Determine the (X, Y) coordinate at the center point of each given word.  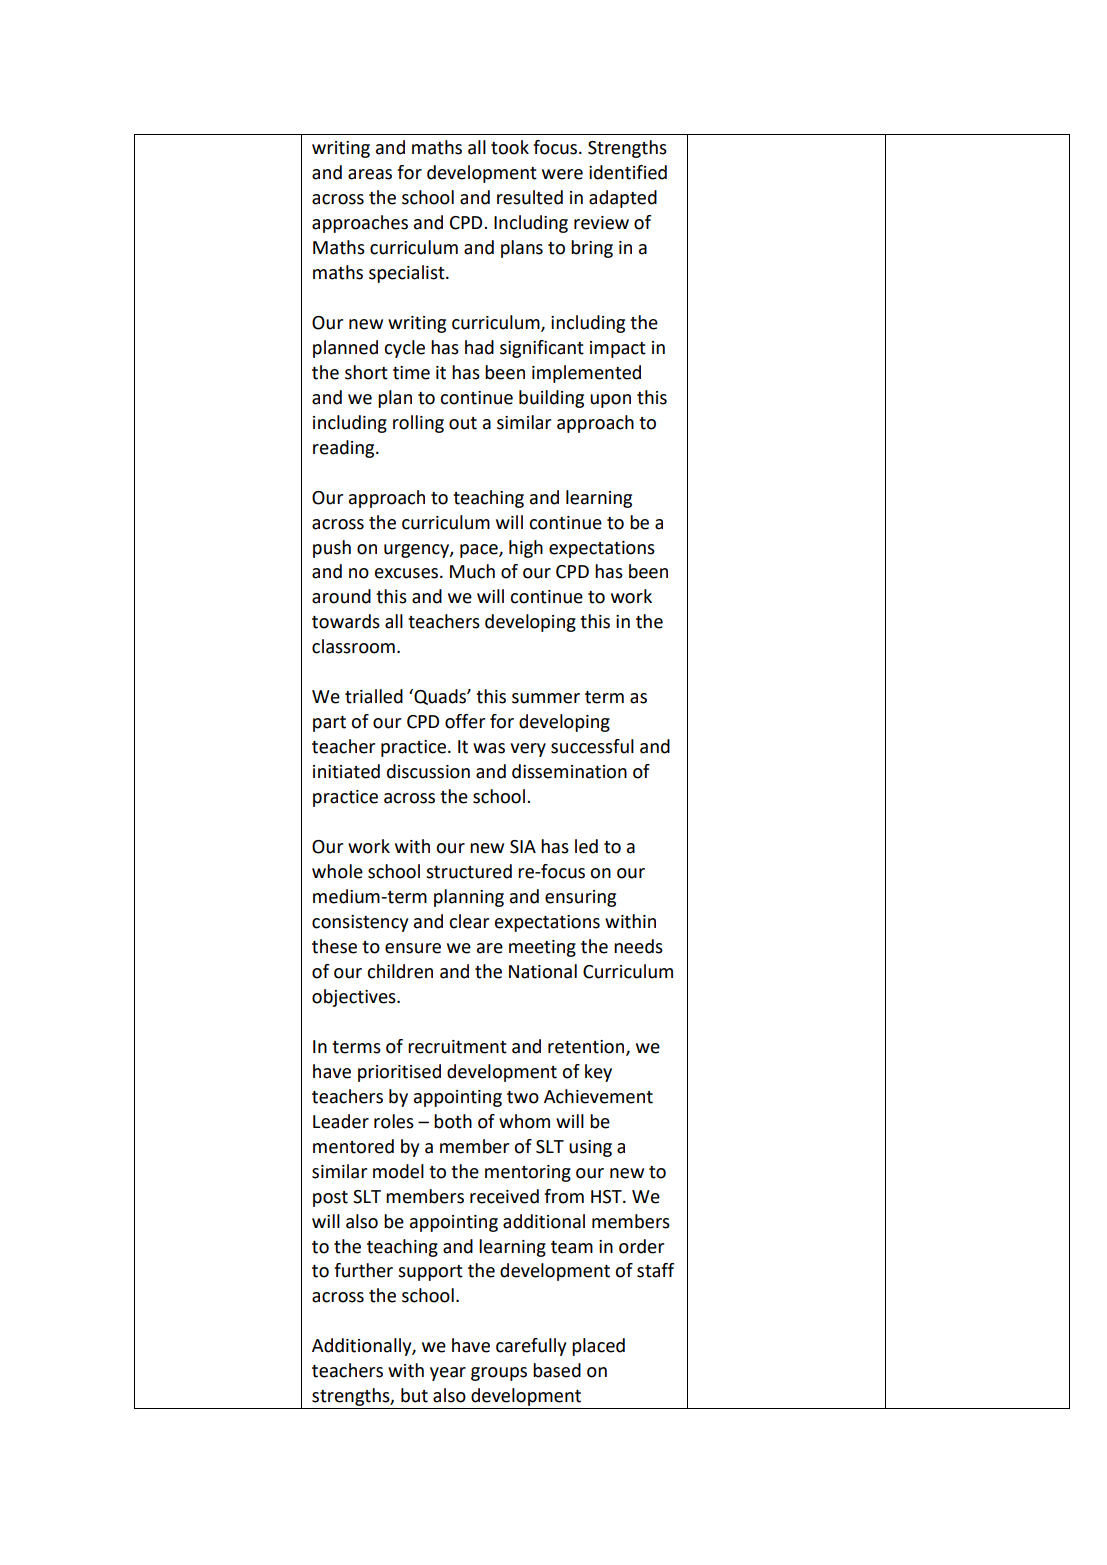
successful (592, 746)
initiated (346, 771)
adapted (623, 199)
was (489, 748)
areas (370, 174)
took (510, 147)
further (363, 1270)
